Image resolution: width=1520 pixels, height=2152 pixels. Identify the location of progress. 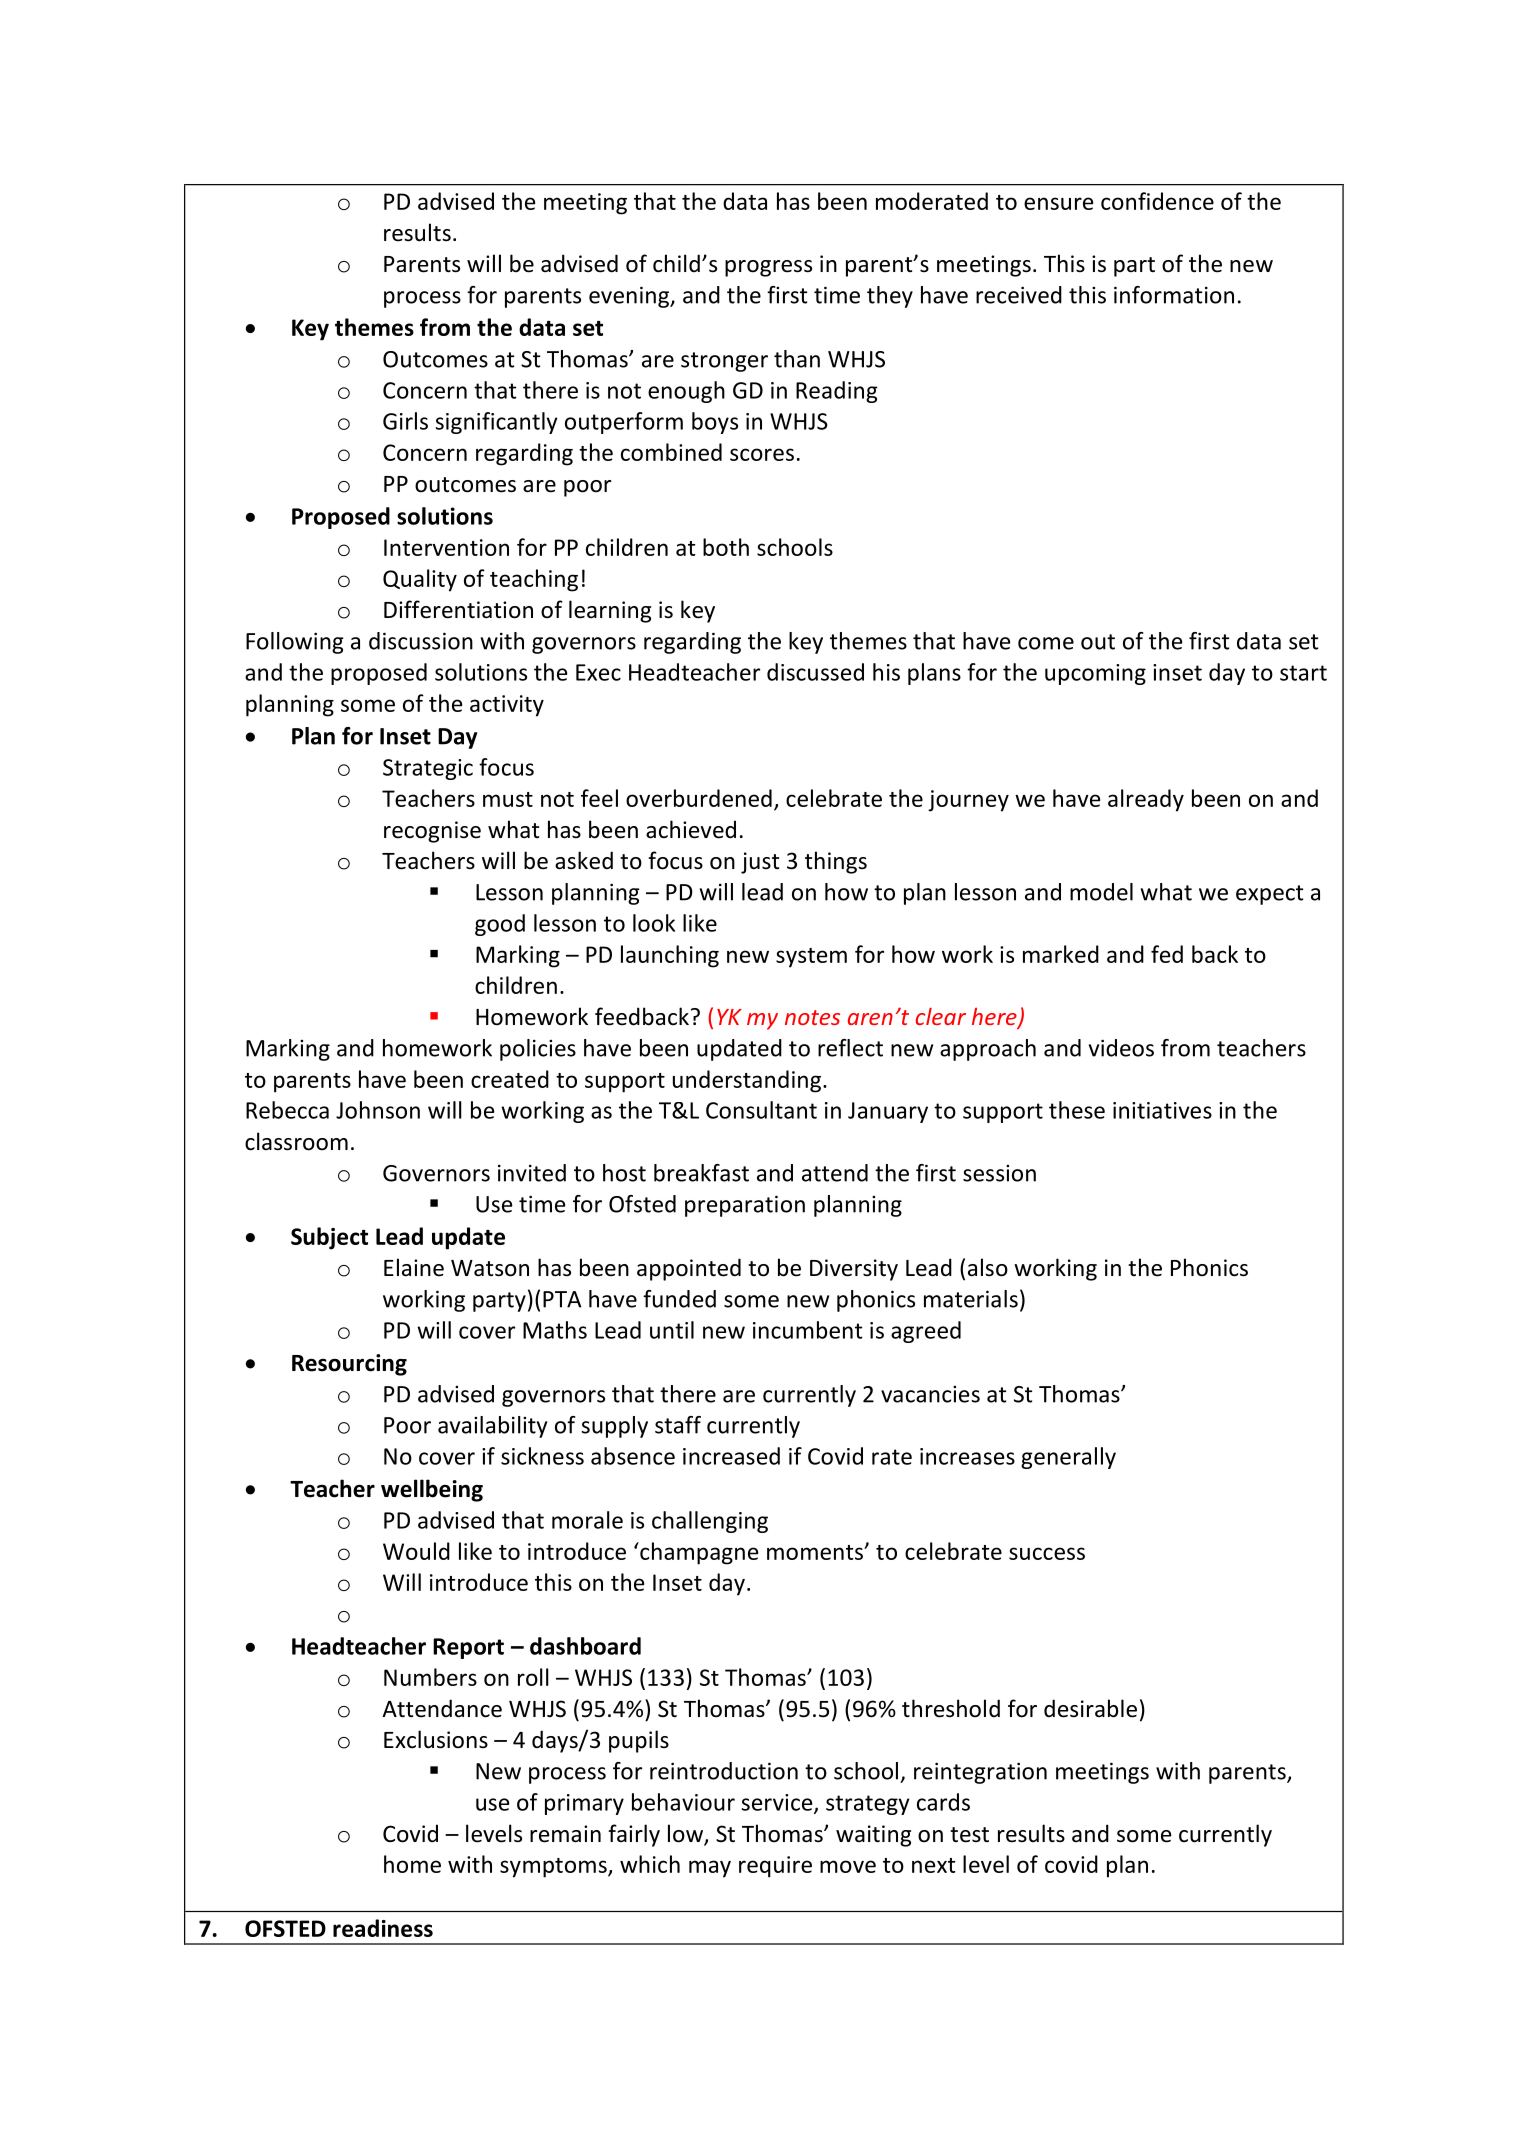
(768, 268).
